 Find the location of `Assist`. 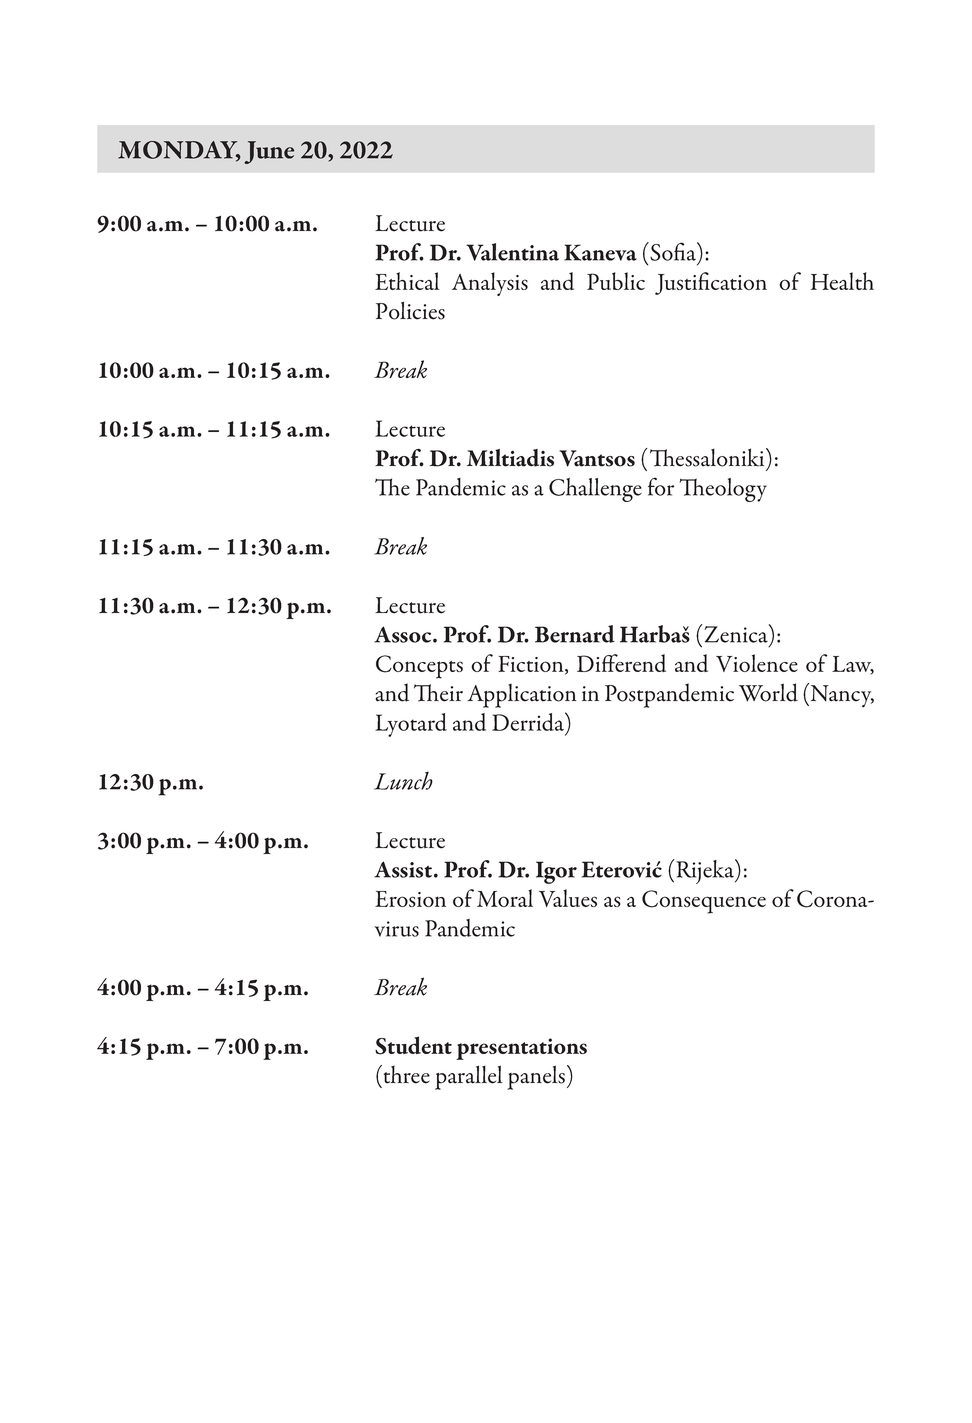

Assist is located at coordinates (403, 869).
